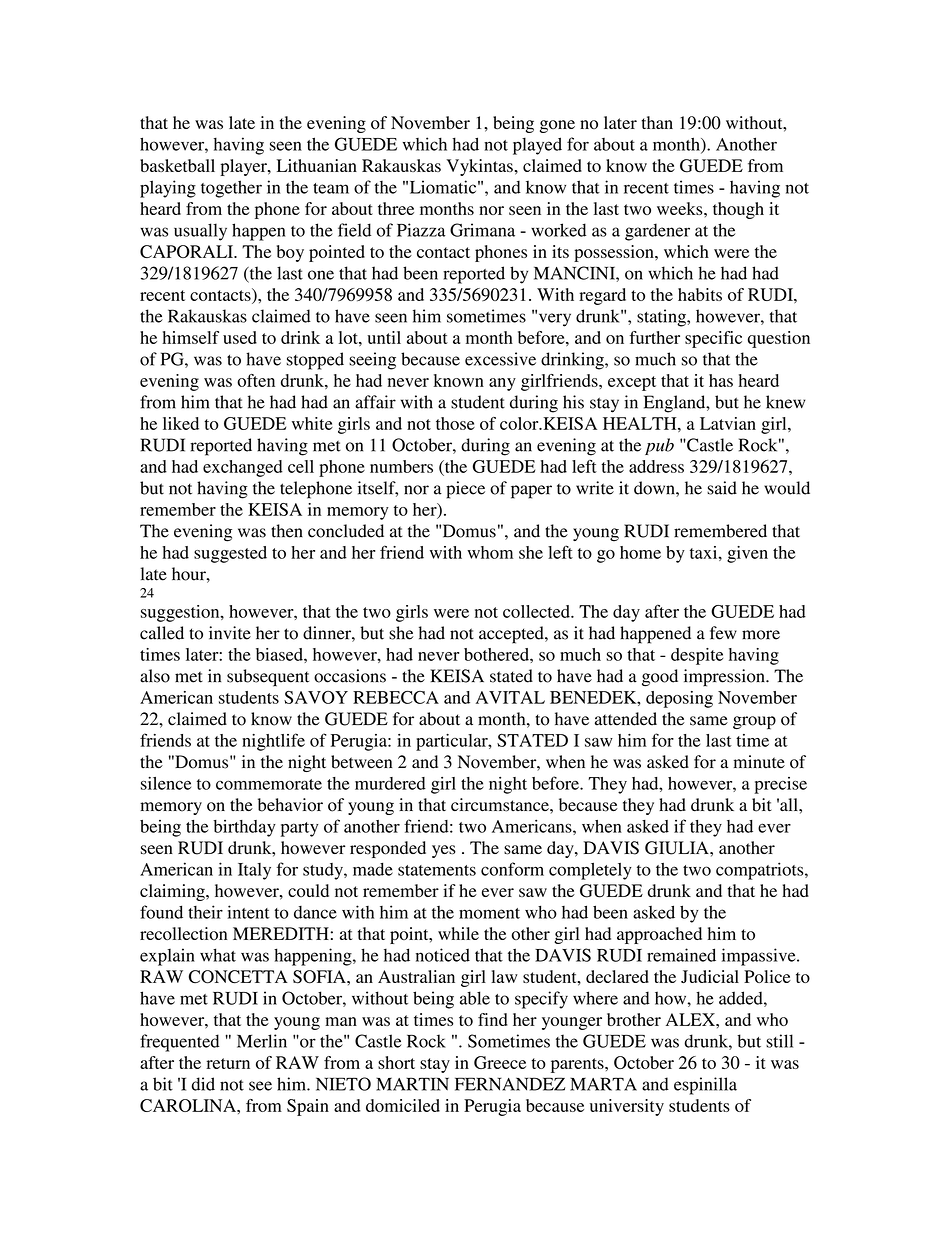 The image size is (952, 1233). What do you see at coordinates (657, 122) in the page?
I see `than` at bounding box center [657, 122].
